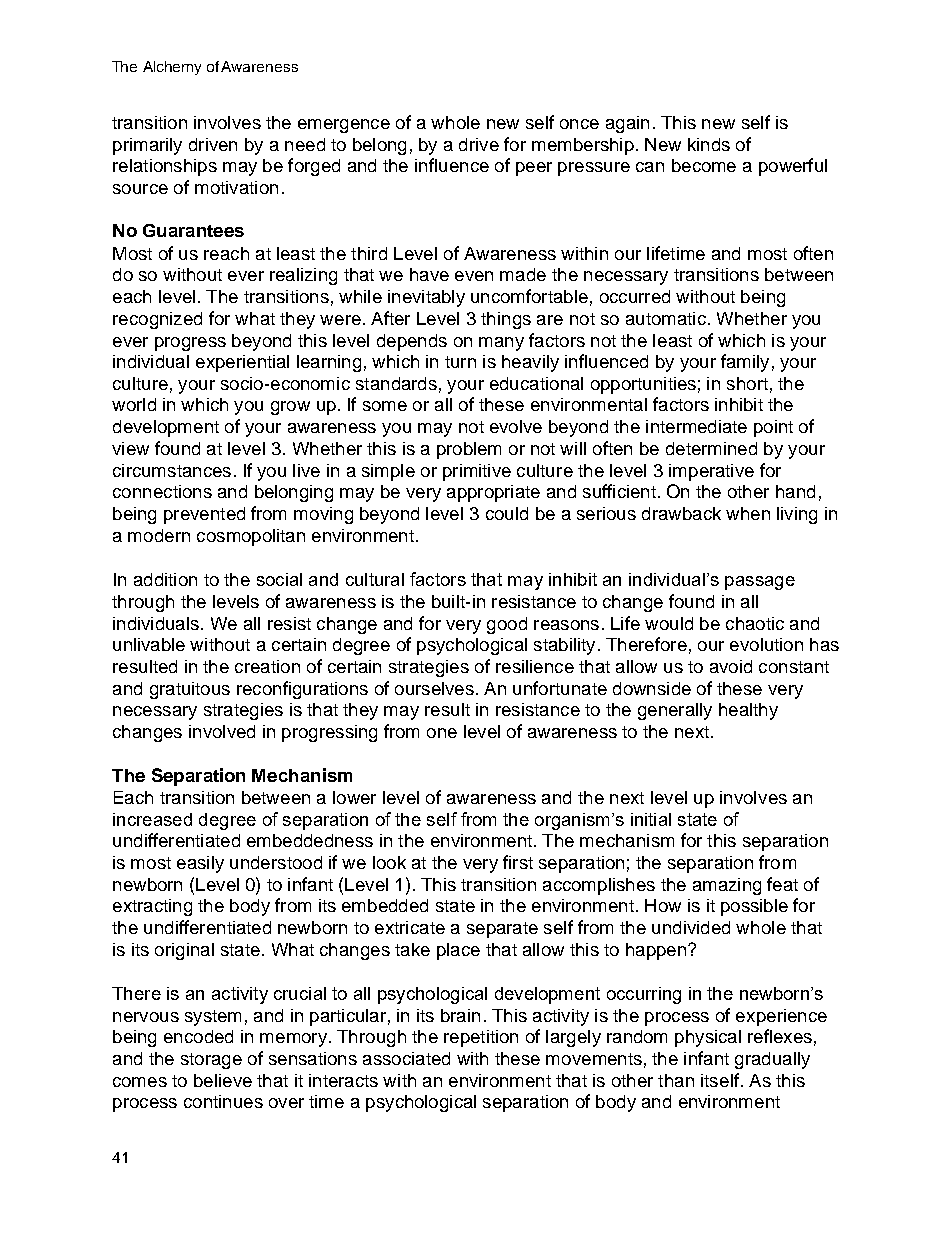 This page has width=952, height=1233. What do you see at coordinates (242, 363) in the page?
I see `experiential` at bounding box center [242, 363].
